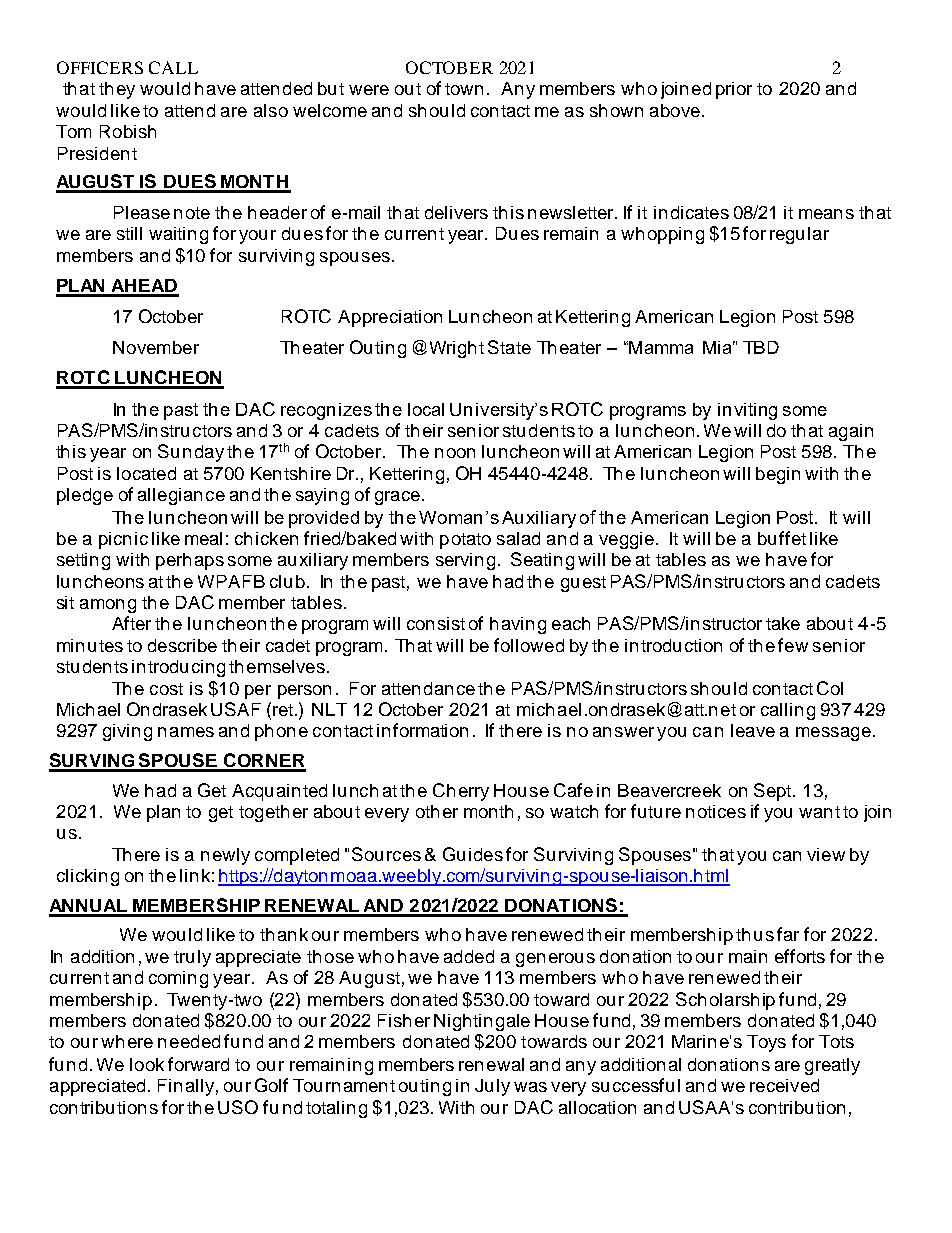  What do you see at coordinates (422, 730) in the image?
I see `information` at bounding box center [422, 730].
